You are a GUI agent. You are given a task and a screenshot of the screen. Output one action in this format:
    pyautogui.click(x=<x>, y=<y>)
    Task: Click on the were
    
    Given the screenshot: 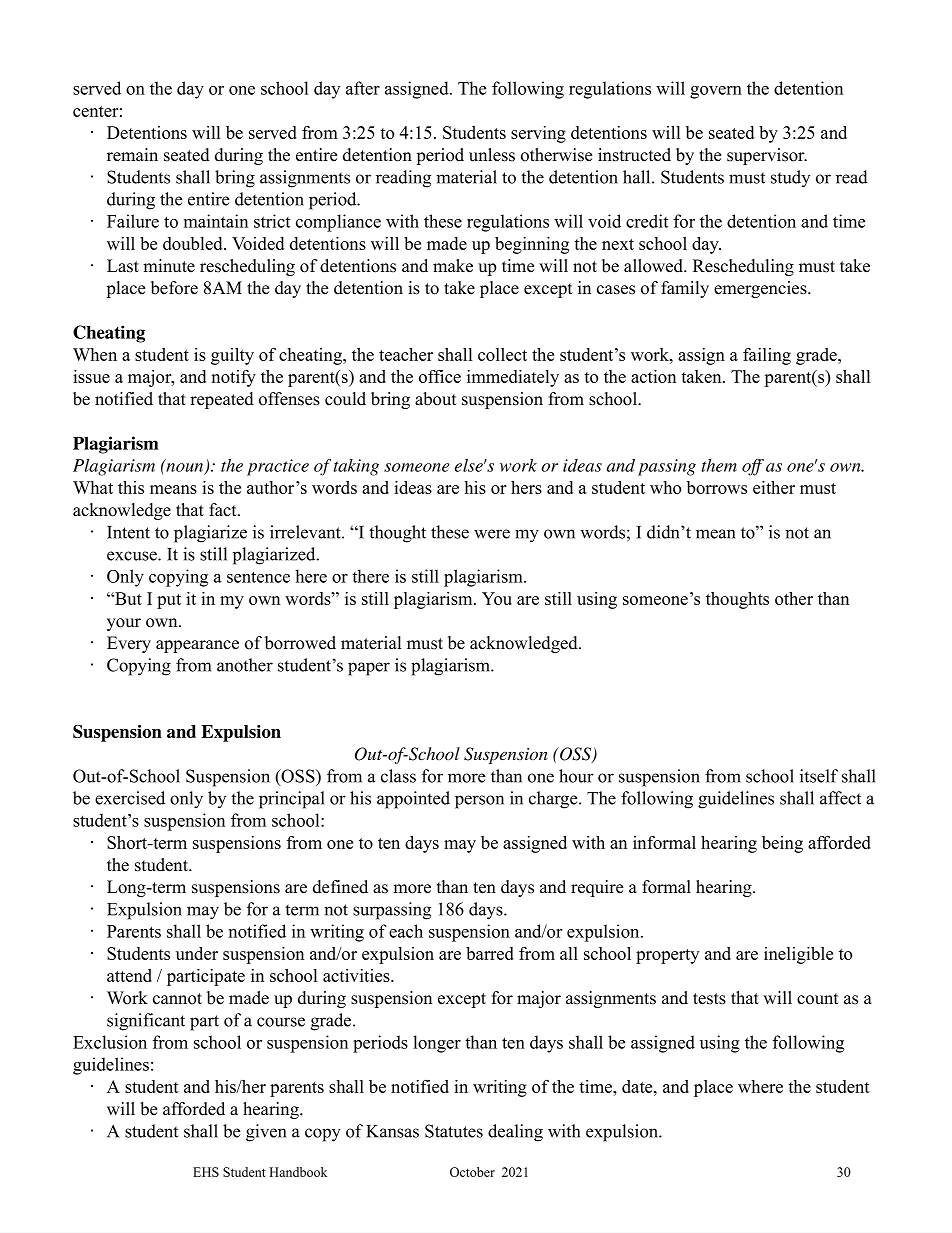 What is the action you would take?
    pyautogui.click(x=492, y=534)
